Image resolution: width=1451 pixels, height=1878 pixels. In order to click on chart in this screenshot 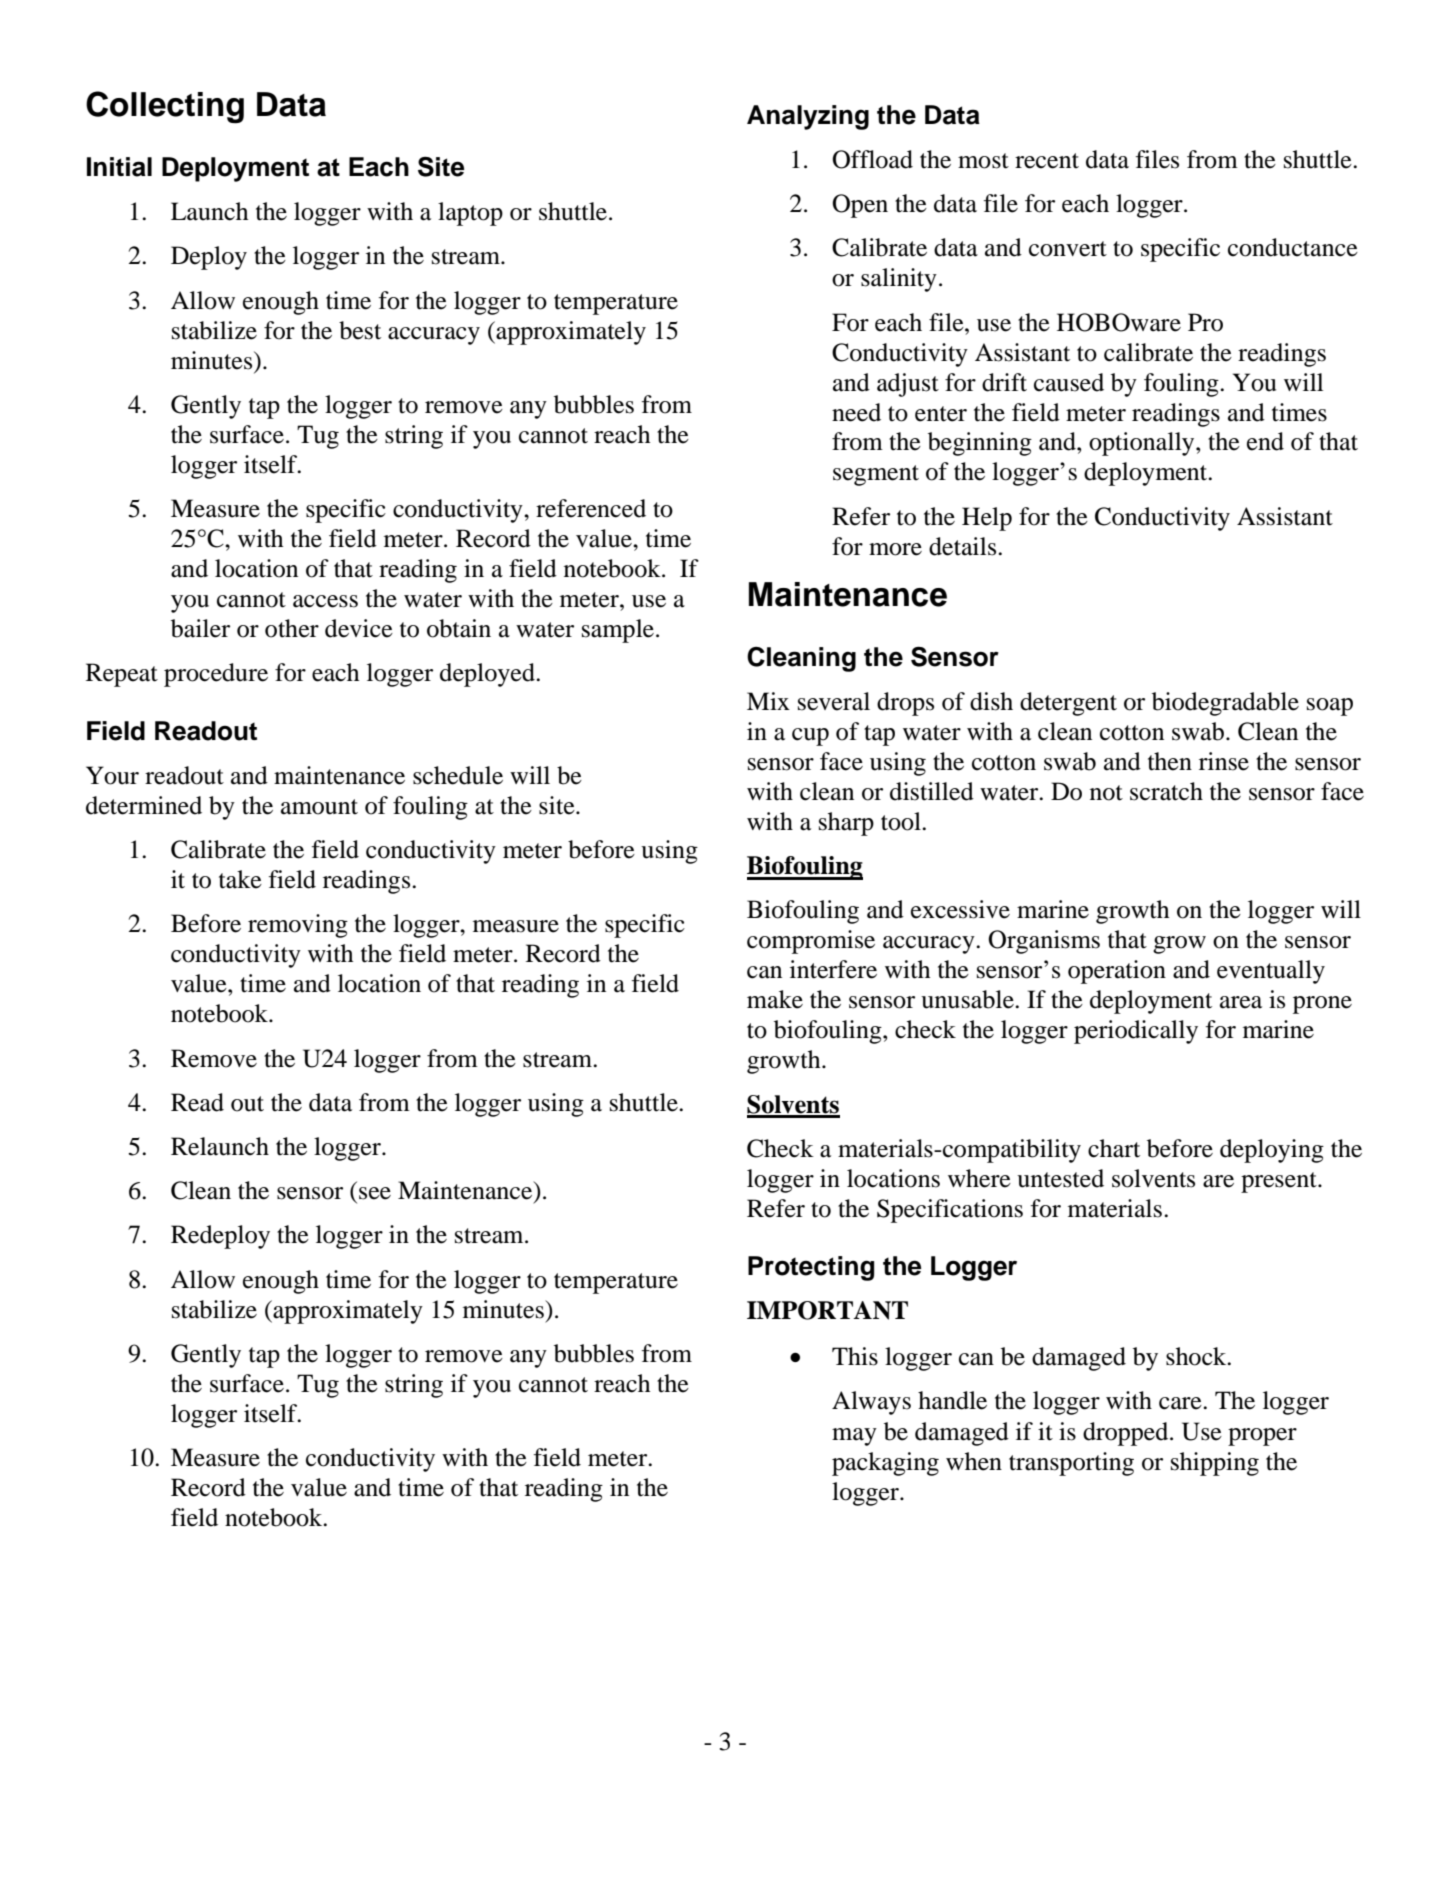, I will do `click(1114, 1148)`.
